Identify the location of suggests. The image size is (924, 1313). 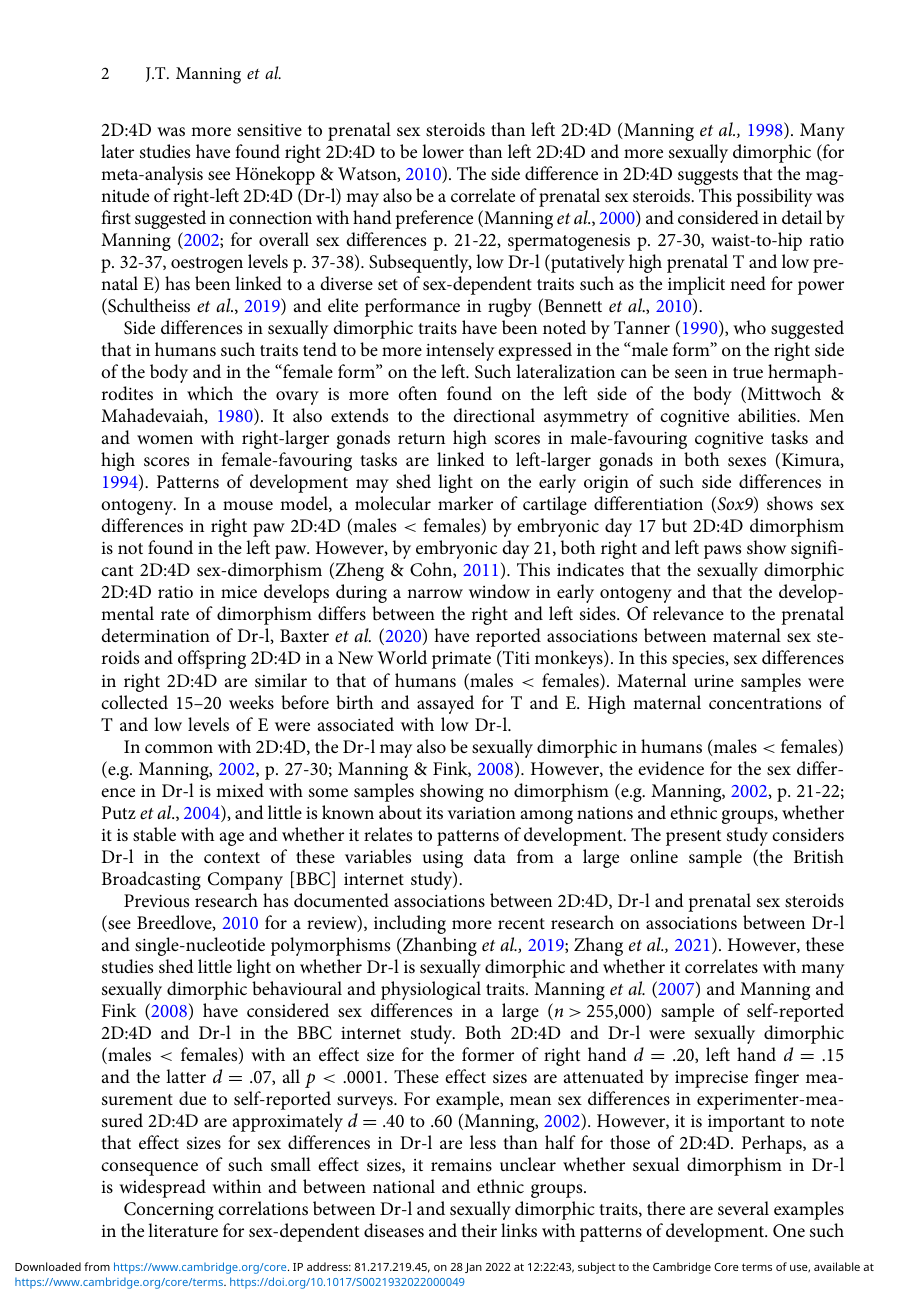
(708, 177).
